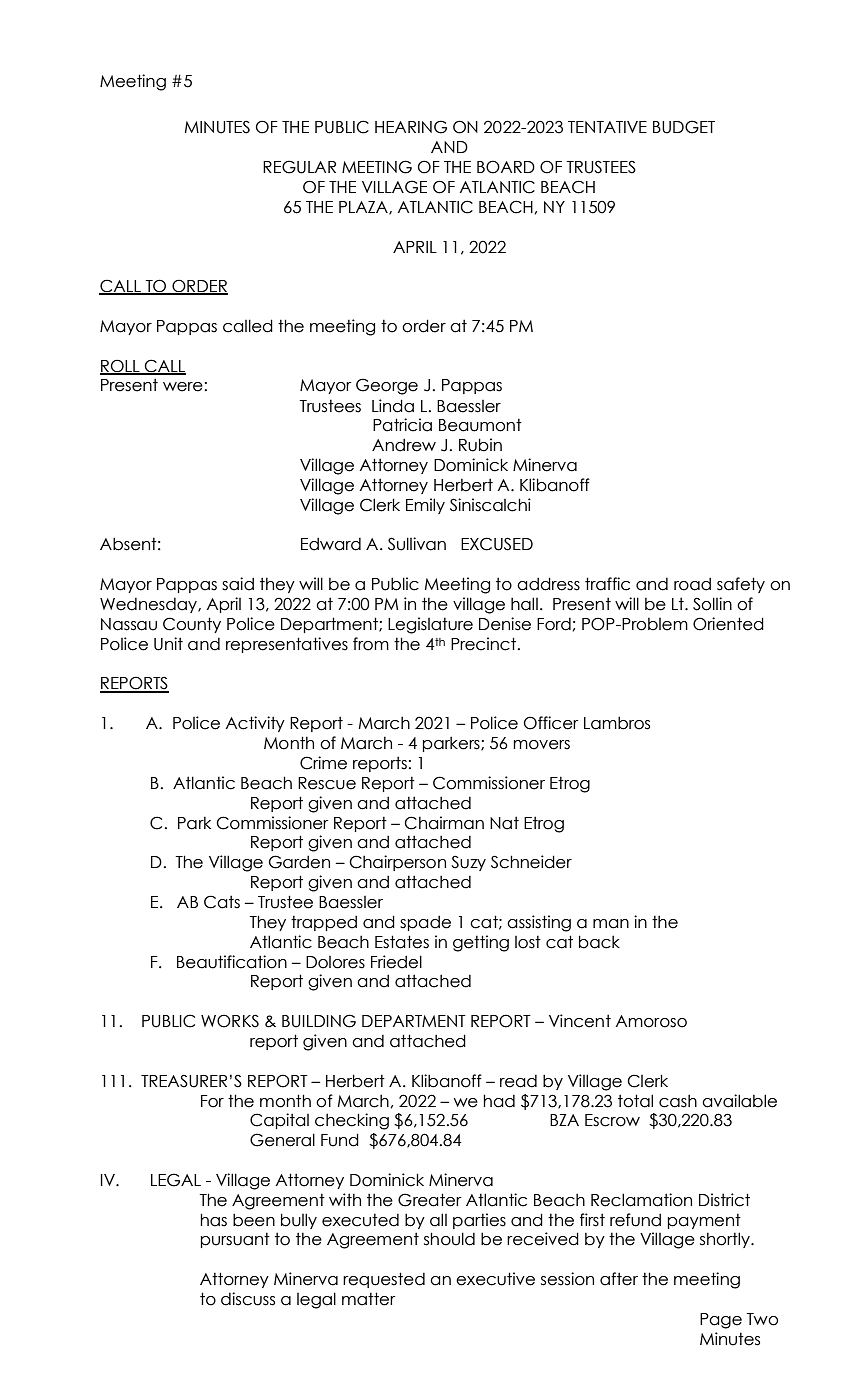 The image size is (849, 1400). I want to click on Andrew, so click(404, 445).
